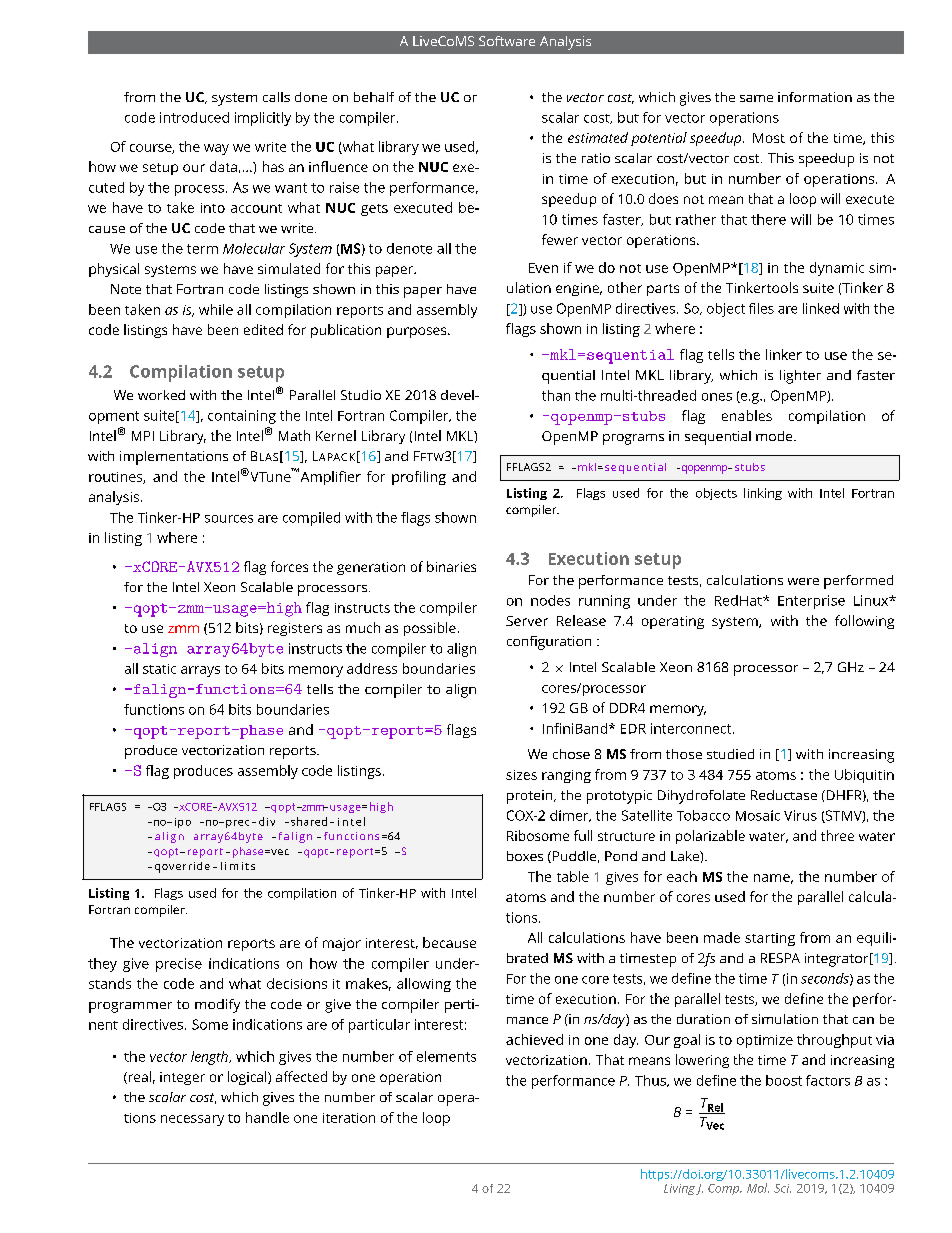 The width and height of the image is (952, 1233). What do you see at coordinates (815, 97) in the image?
I see `information` at bounding box center [815, 97].
